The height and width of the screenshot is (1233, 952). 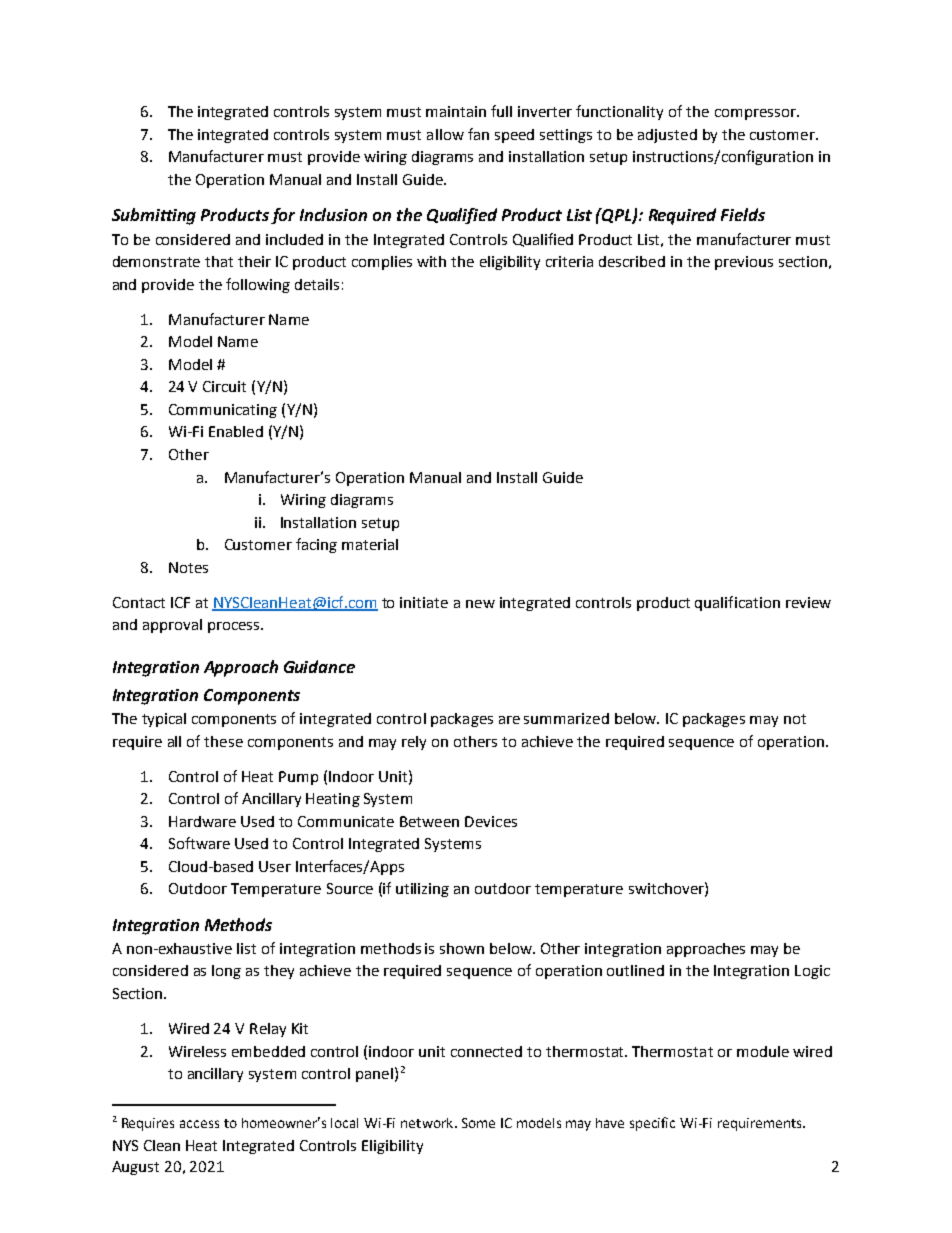 What do you see at coordinates (652, 1124) in the screenshot?
I see `specific` at bounding box center [652, 1124].
